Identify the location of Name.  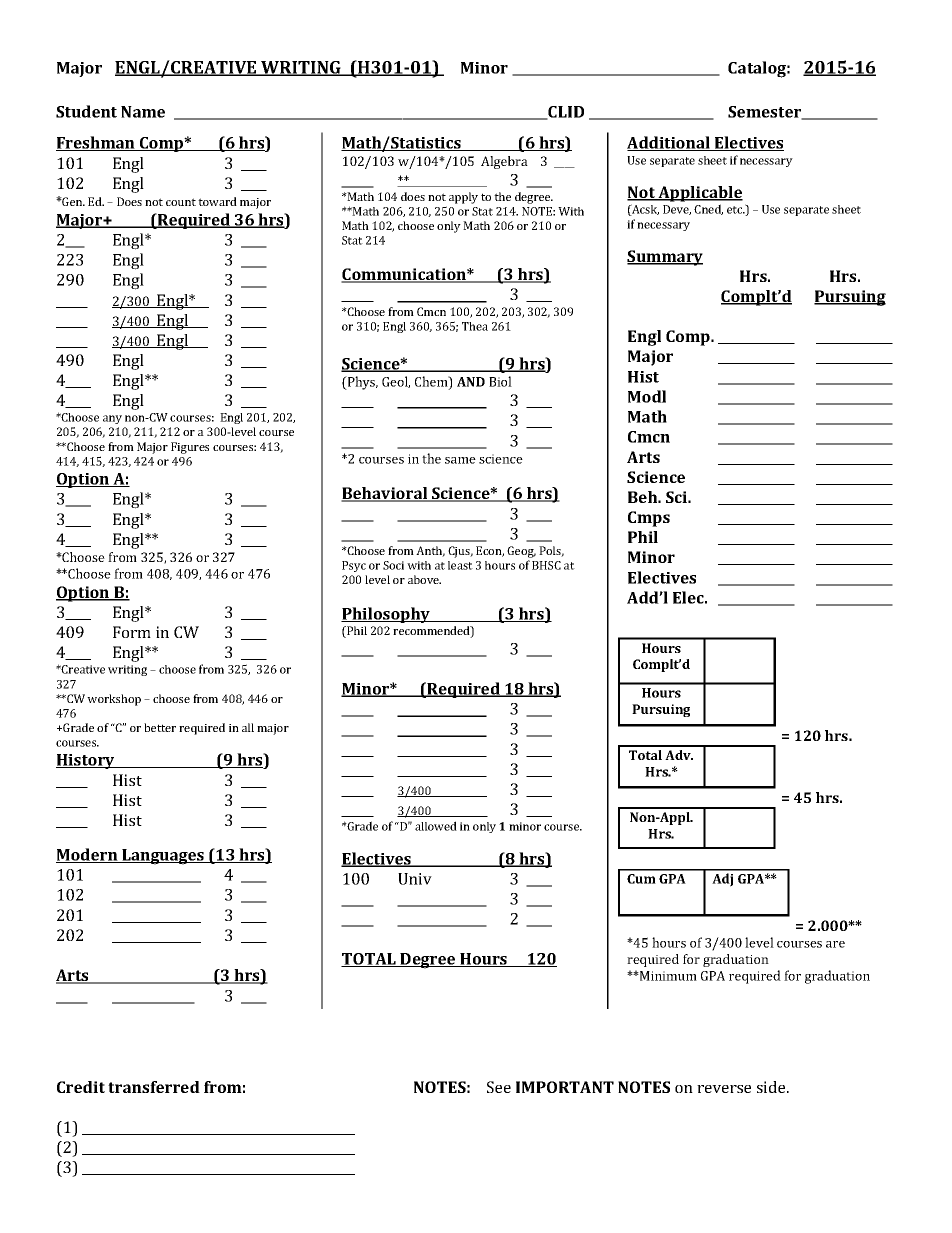
(143, 112).
